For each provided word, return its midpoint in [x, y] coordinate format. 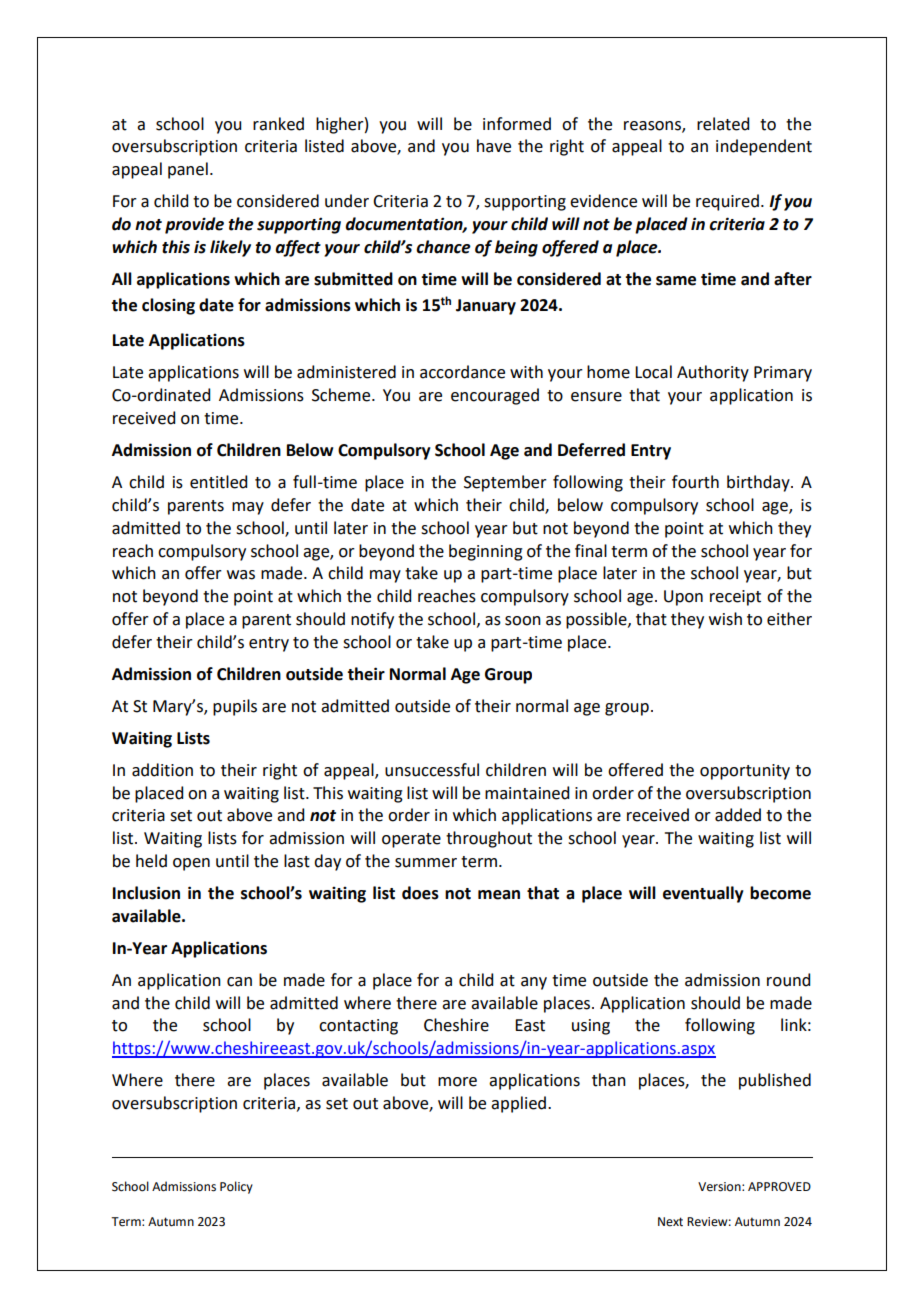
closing [168, 306]
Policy [236, 1187]
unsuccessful [432, 770]
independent [764, 147]
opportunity [745, 772]
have [494, 146]
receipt [735, 598]
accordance [462, 372]
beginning [486, 552]
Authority [713, 373]
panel [188, 170]
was [241, 575]
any [534, 983]
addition [162, 770]
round [788, 980]
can [239, 982]
